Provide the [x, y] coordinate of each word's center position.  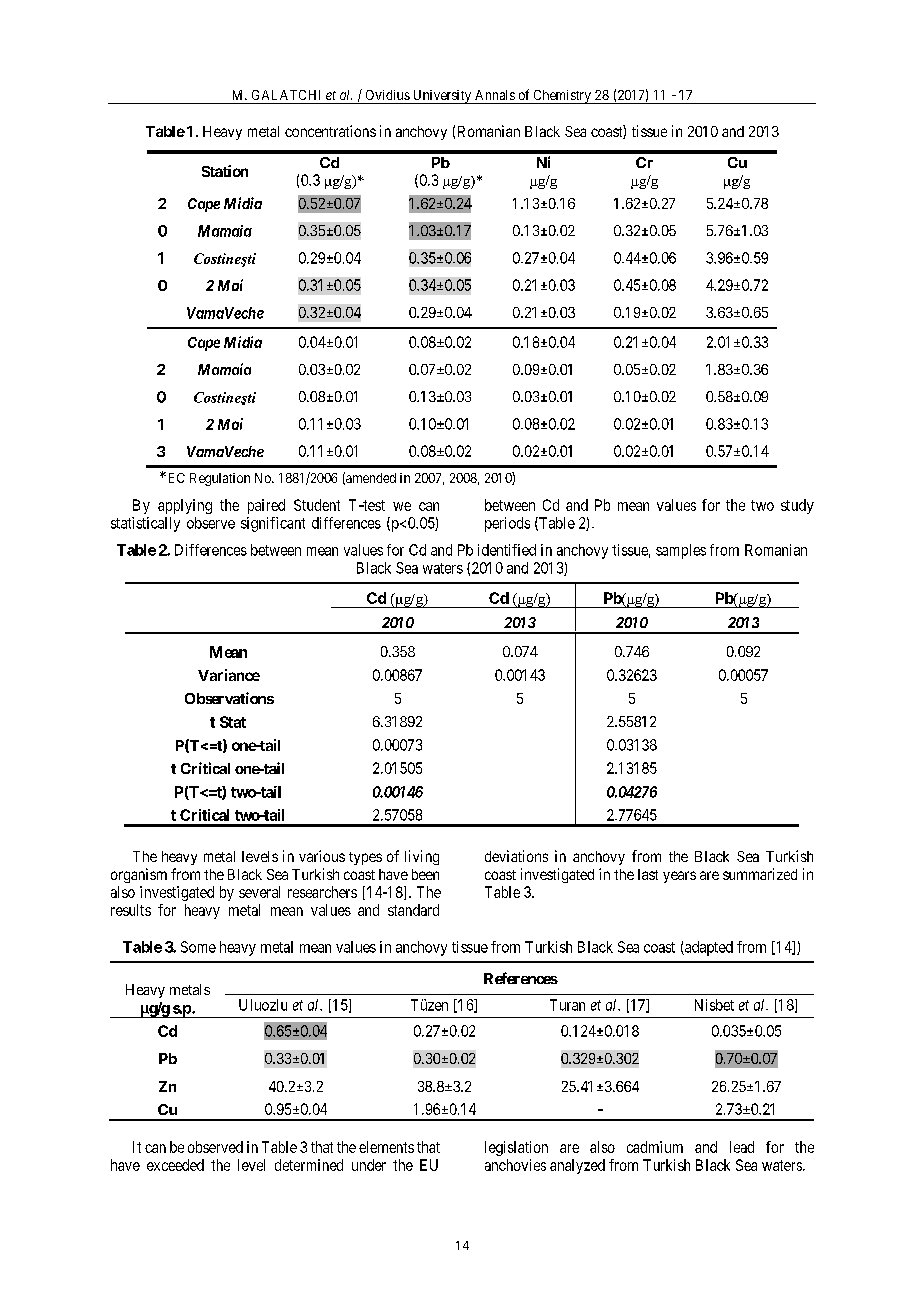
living [422, 857]
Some [198, 947]
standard [413, 910]
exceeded [175, 1165]
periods [507, 524]
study [797, 506]
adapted [708, 948]
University [442, 97]
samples [681, 551]
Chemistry [562, 97]
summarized [760, 874]
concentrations [330, 131]
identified [507, 550]
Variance [229, 675]
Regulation [220, 479]
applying [185, 506]
